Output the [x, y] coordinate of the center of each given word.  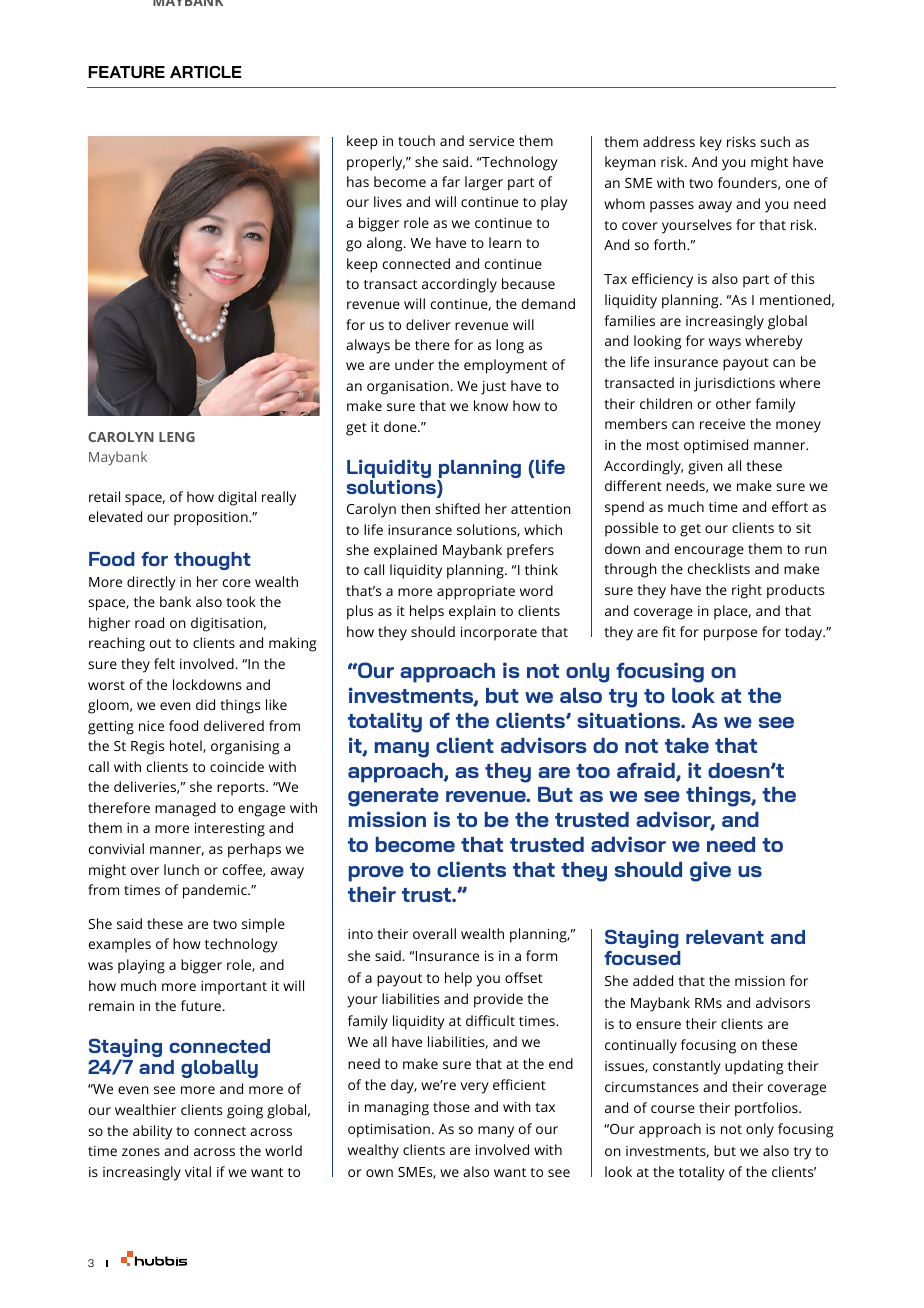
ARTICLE [205, 72]
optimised [716, 446]
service [491, 141]
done [401, 426]
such [775, 141]
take [687, 745]
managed [185, 809]
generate [393, 797]
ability [152, 1132]
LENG [177, 437]
